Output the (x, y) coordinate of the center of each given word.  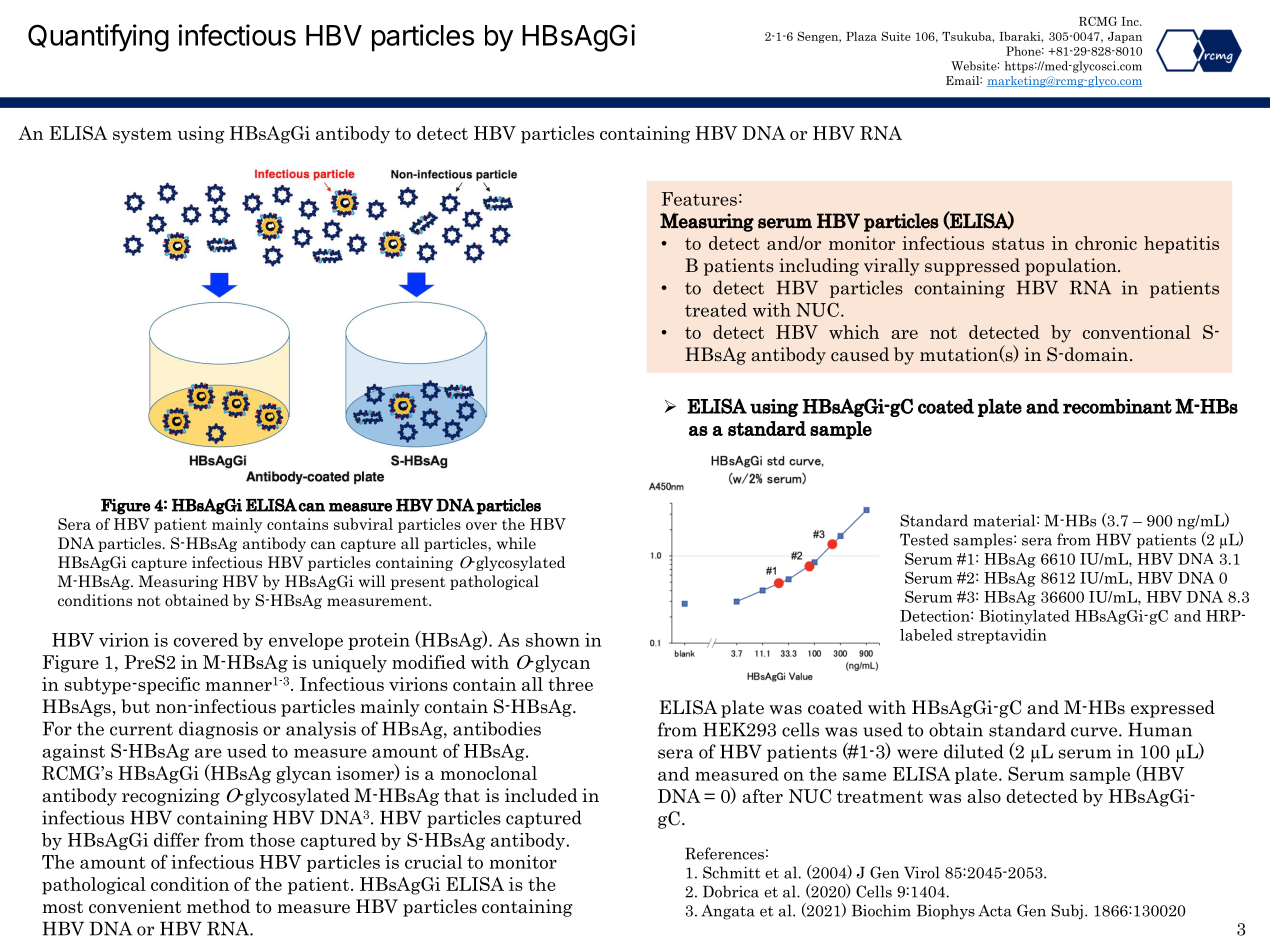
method (218, 906)
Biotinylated (1024, 617)
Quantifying (98, 38)
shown (553, 640)
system (142, 136)
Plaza (861, 36)
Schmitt (731, 872)
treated (716, 310)
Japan (1125, 37)
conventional (1137, 332)
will (372, 581)
